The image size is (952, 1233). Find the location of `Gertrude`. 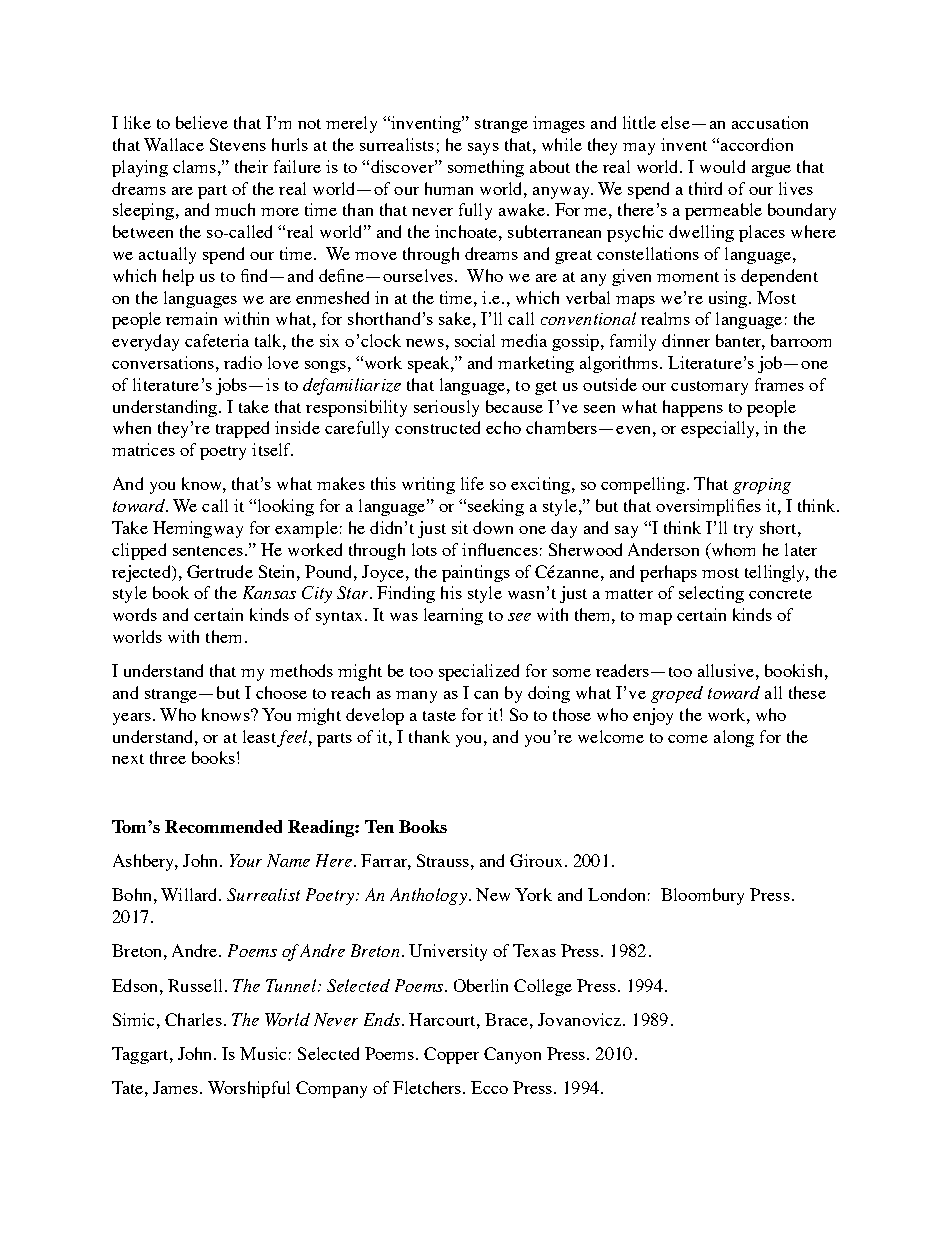

Gertrude is located at coordinates (220, 571).
